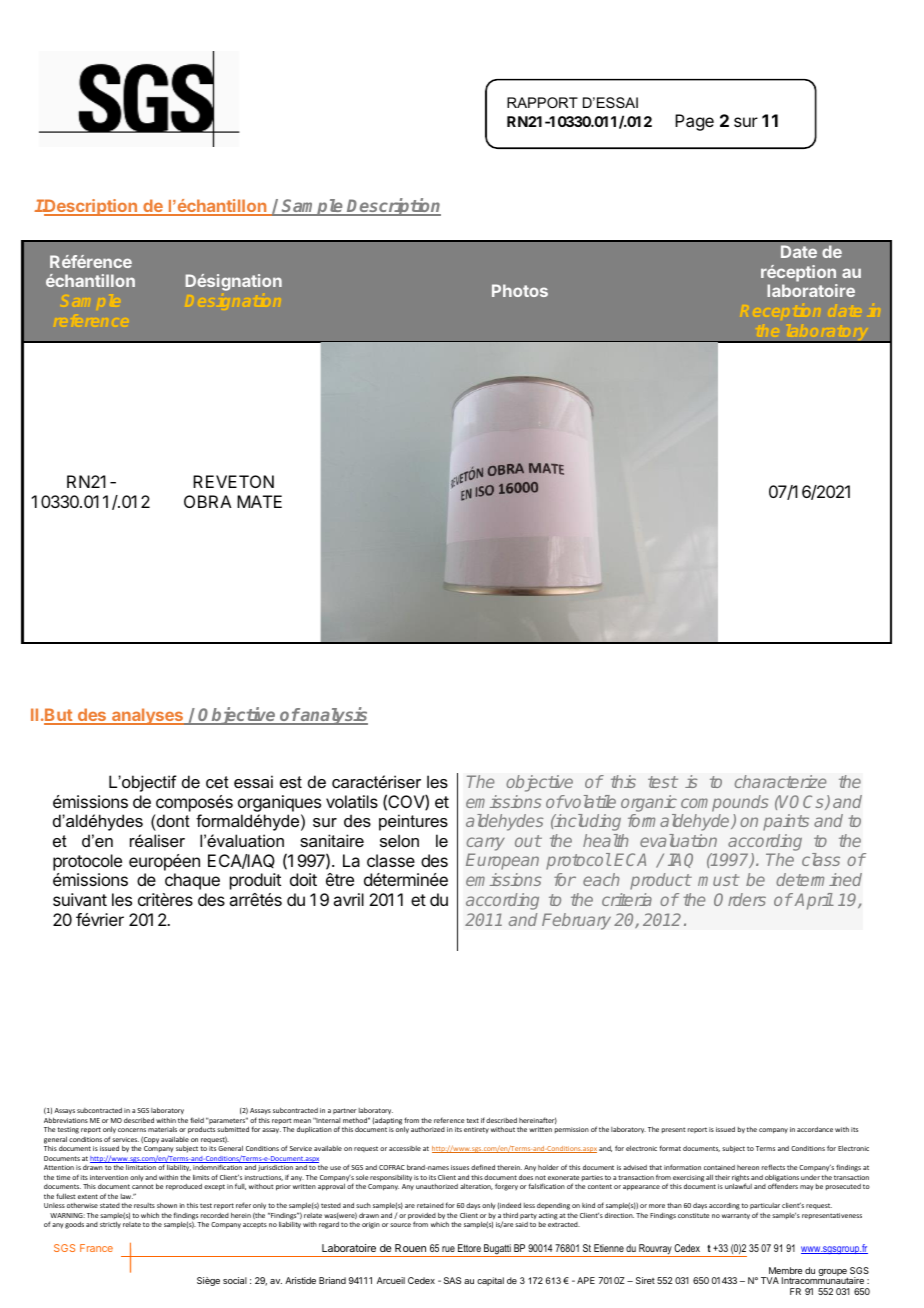  I want to click on Page, so click(694, 122).
